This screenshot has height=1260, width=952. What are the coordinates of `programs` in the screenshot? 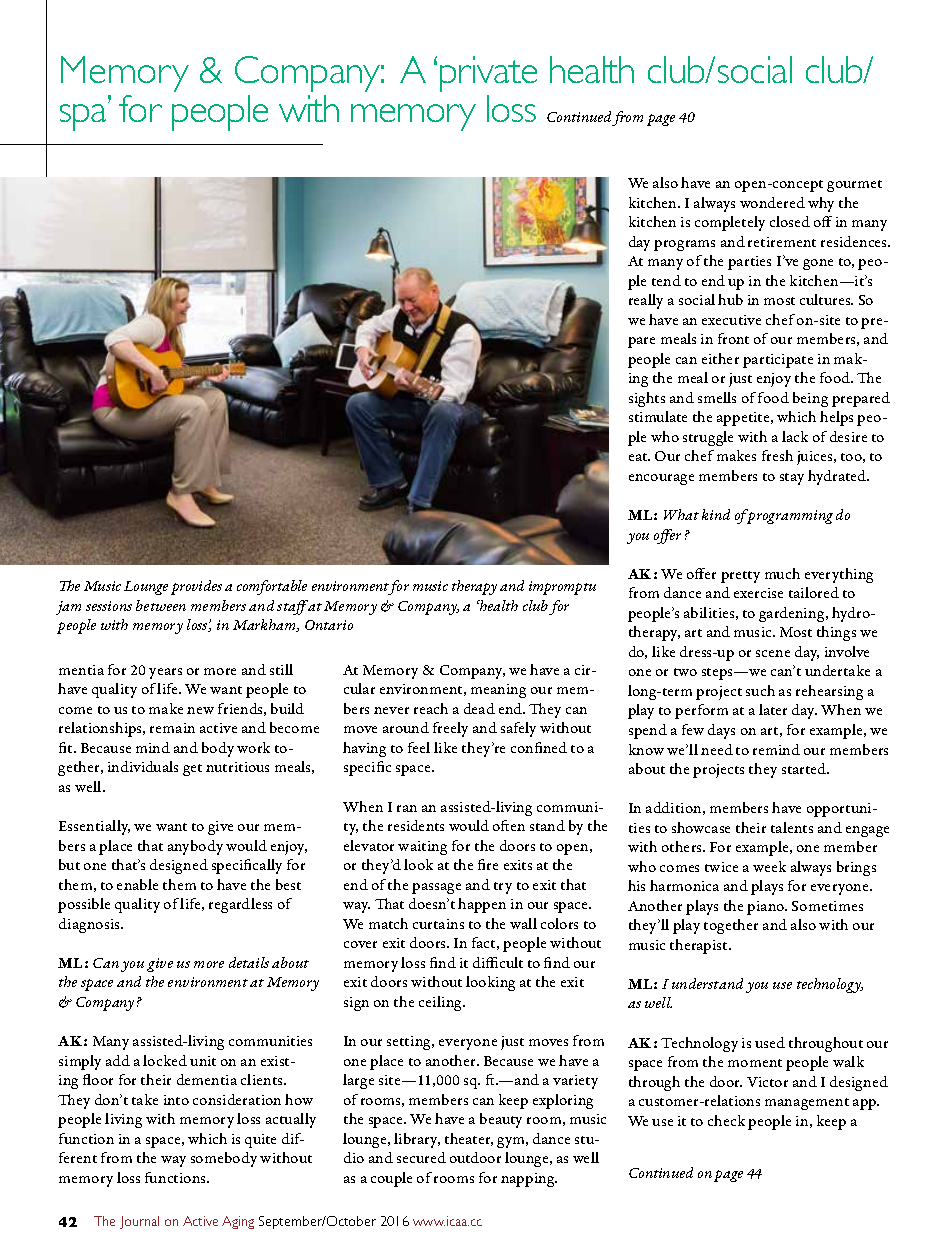 It's located at (684, 245).
